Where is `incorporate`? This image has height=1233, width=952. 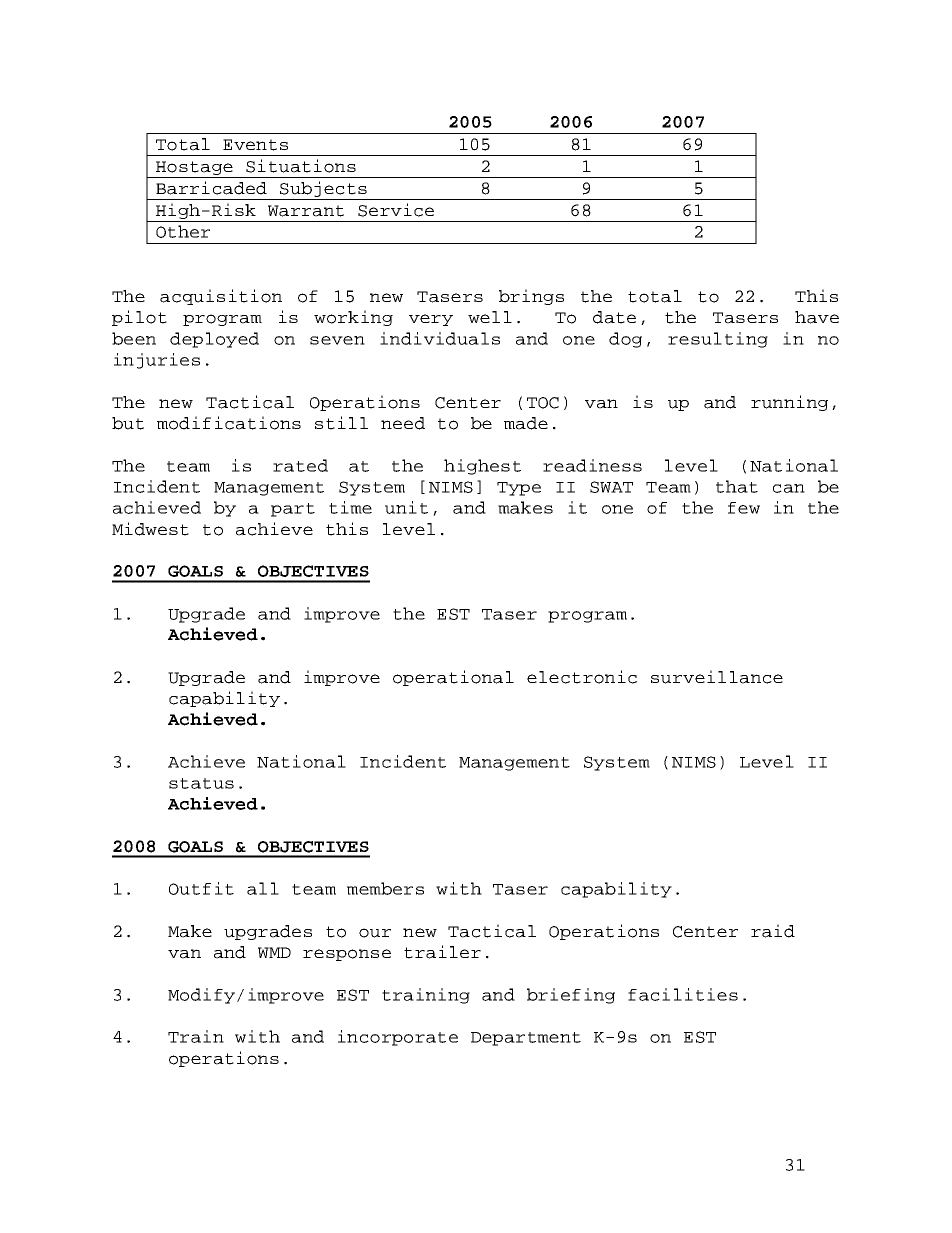
incorporate is located at coordinates (398, 1038).
